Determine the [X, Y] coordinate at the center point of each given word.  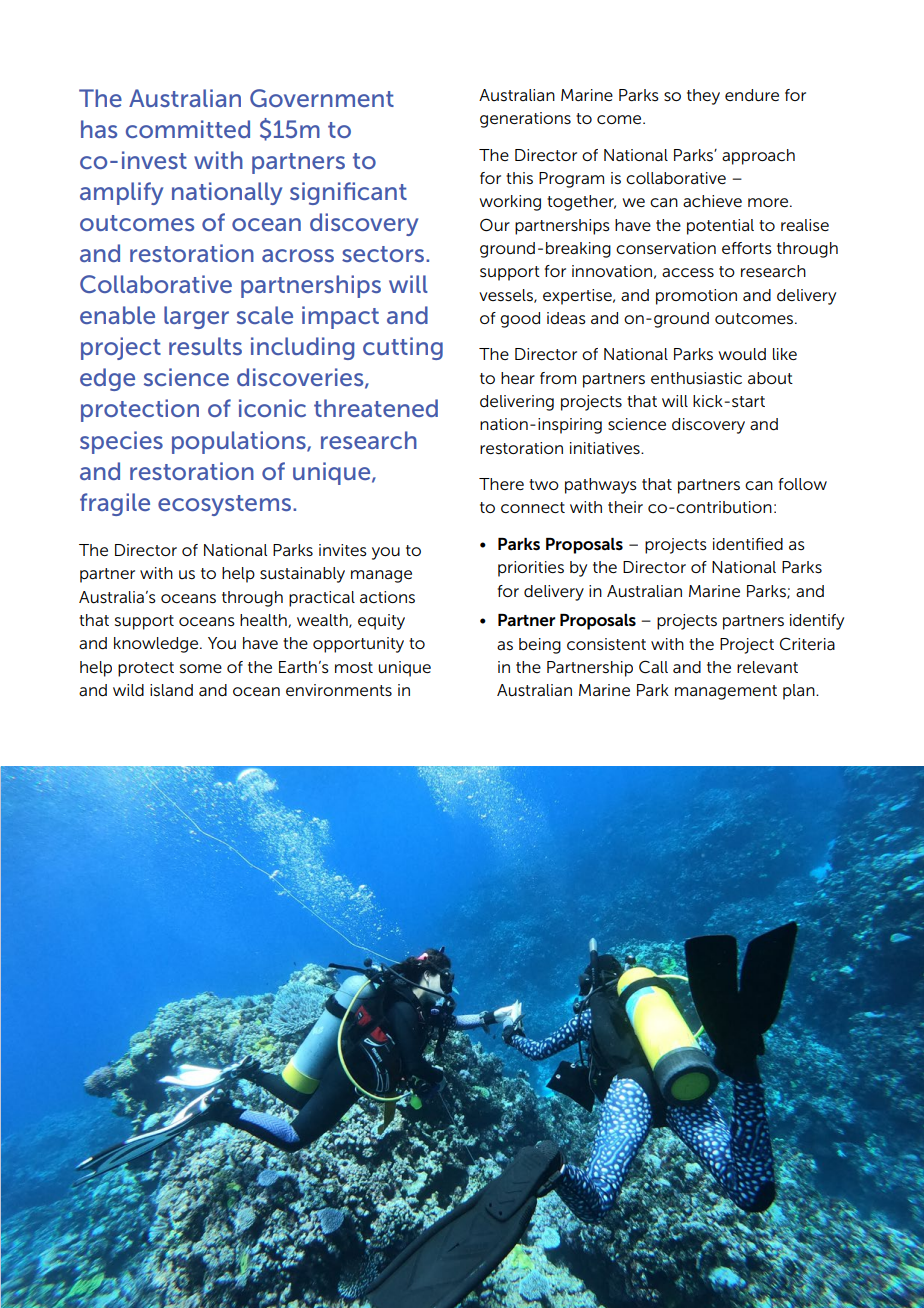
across [298, 255]
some [201, 668]
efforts [747, 248]
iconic [272, 408]
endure [752, 95]
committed [188, 129]
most [354, 667]
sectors [383, 254]
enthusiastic [696, 378]
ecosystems [224, 505]
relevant [767, 667]
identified [748, 544]
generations [525, 120]
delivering [517, 403]
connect [533, 508]
